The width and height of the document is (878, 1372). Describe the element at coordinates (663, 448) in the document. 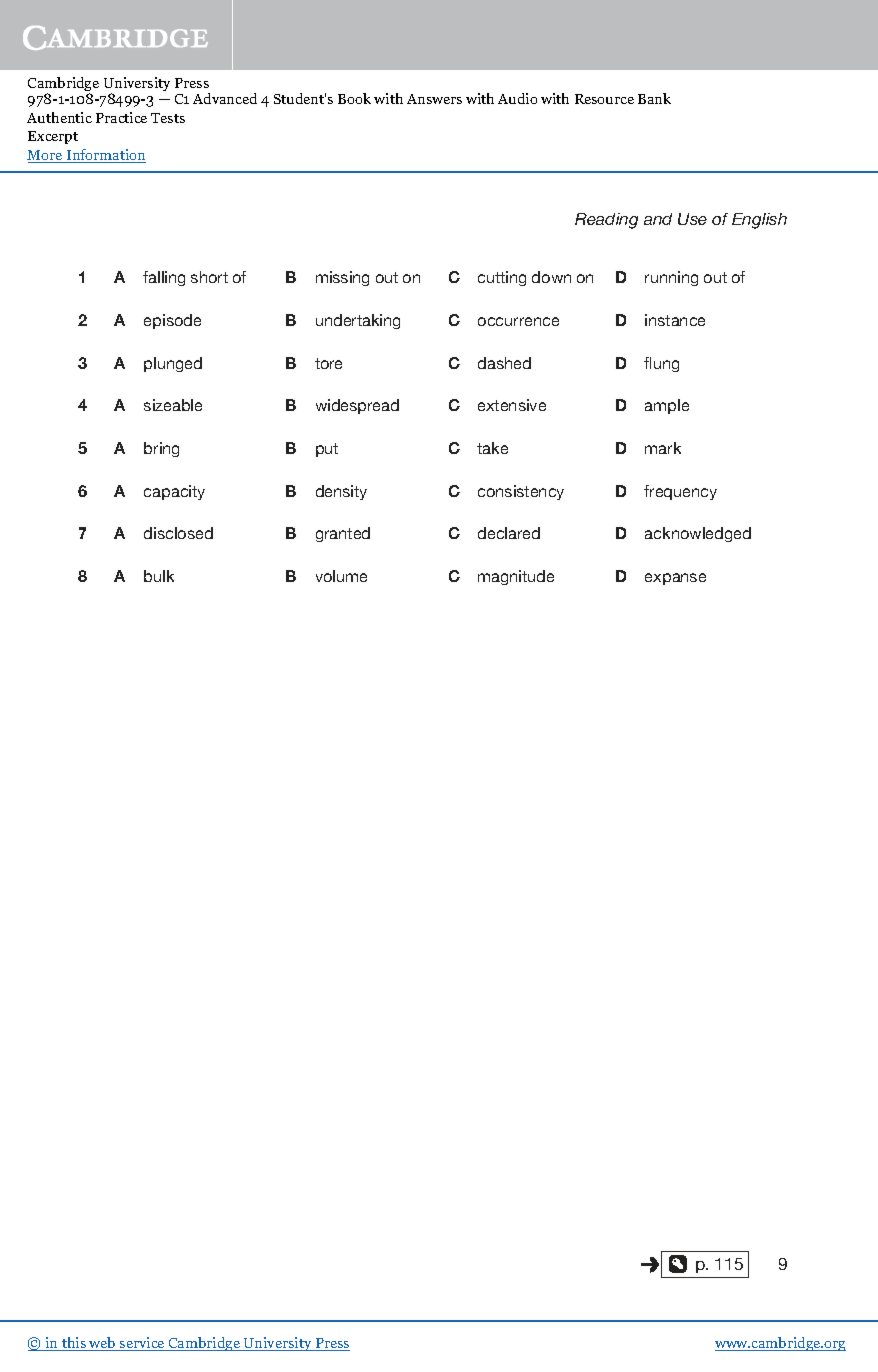

I see `mark` at that location.
